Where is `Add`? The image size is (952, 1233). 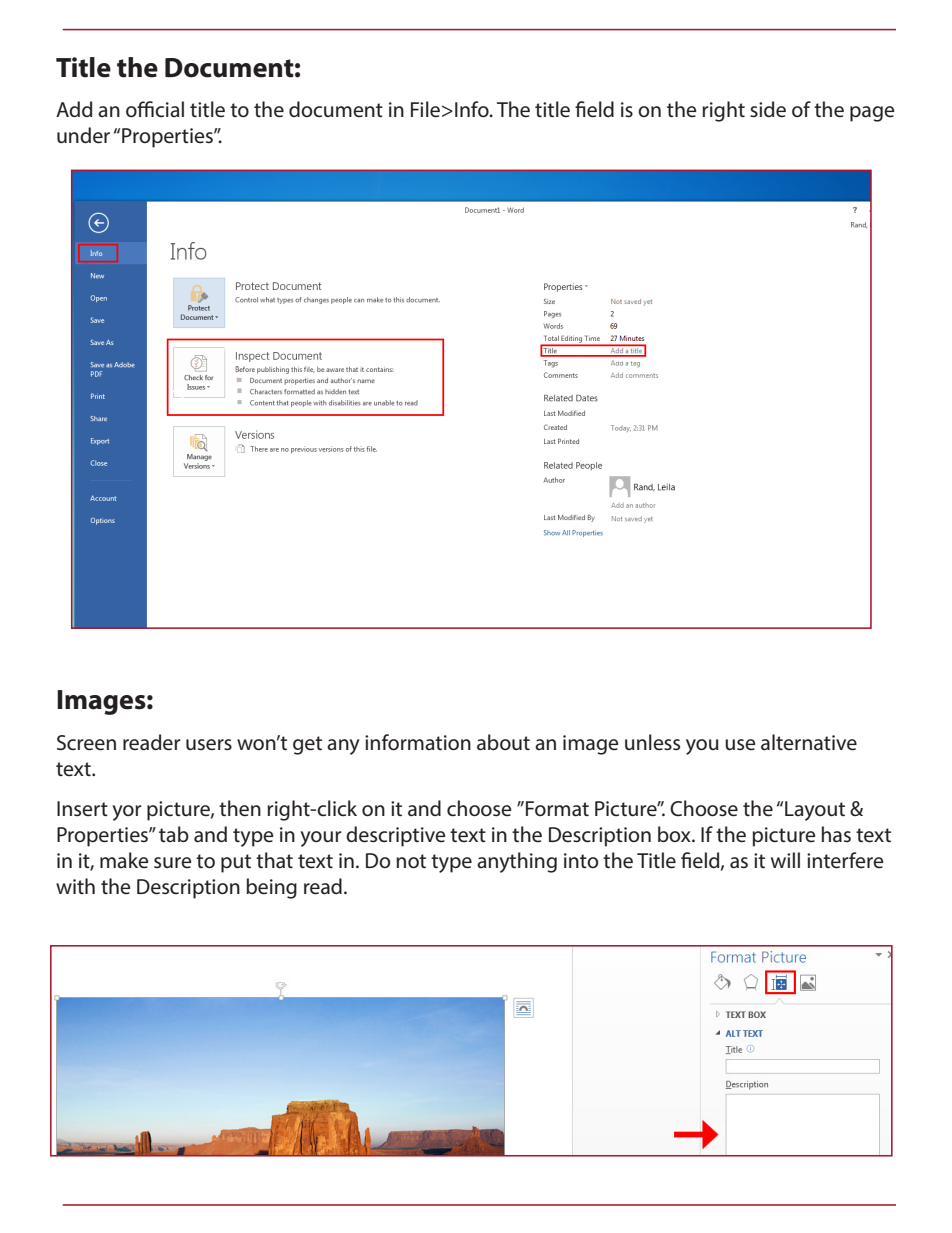 Add is located at coordinates (74, 109).
